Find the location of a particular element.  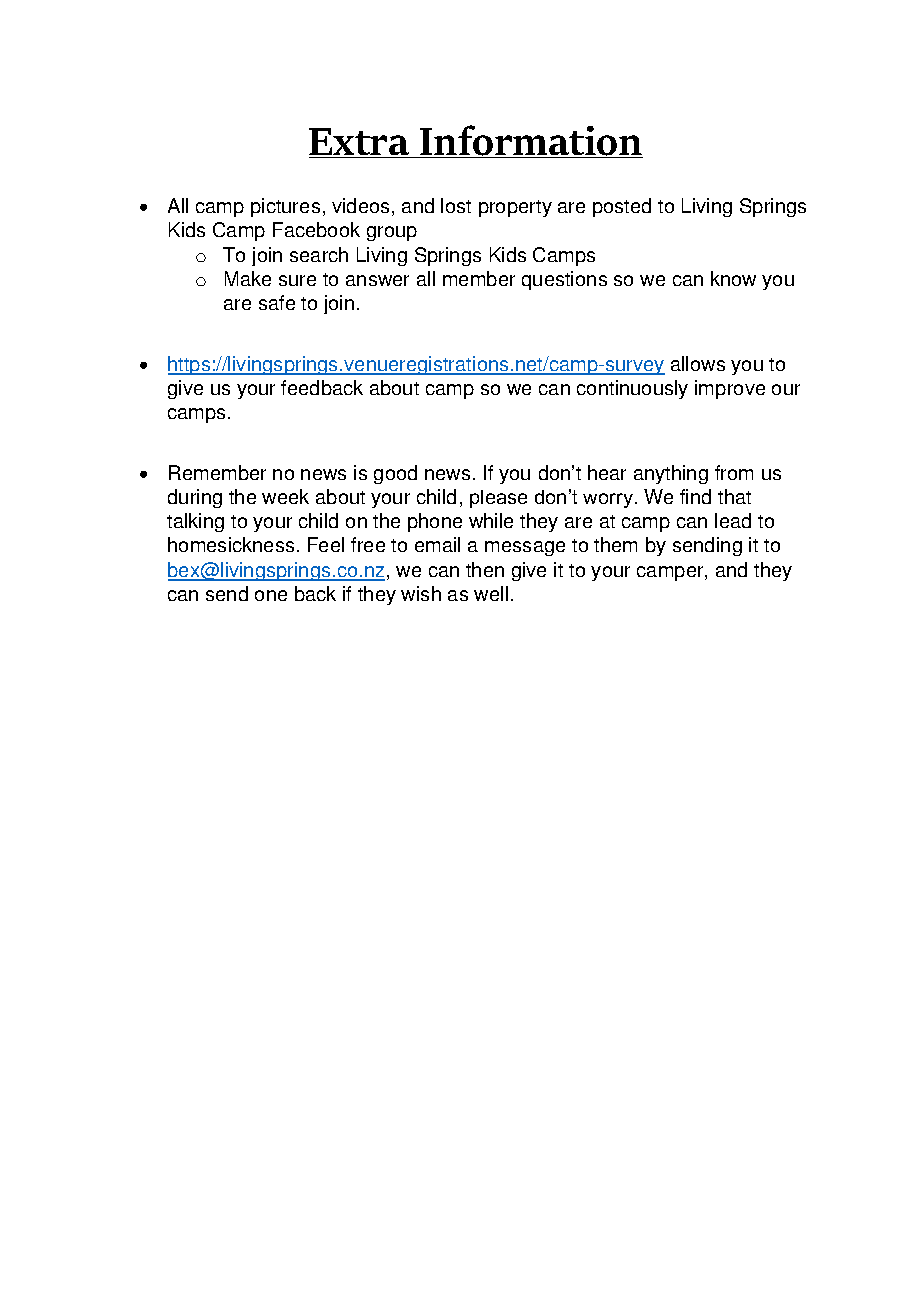

then is located at coordinates (485, 569).
